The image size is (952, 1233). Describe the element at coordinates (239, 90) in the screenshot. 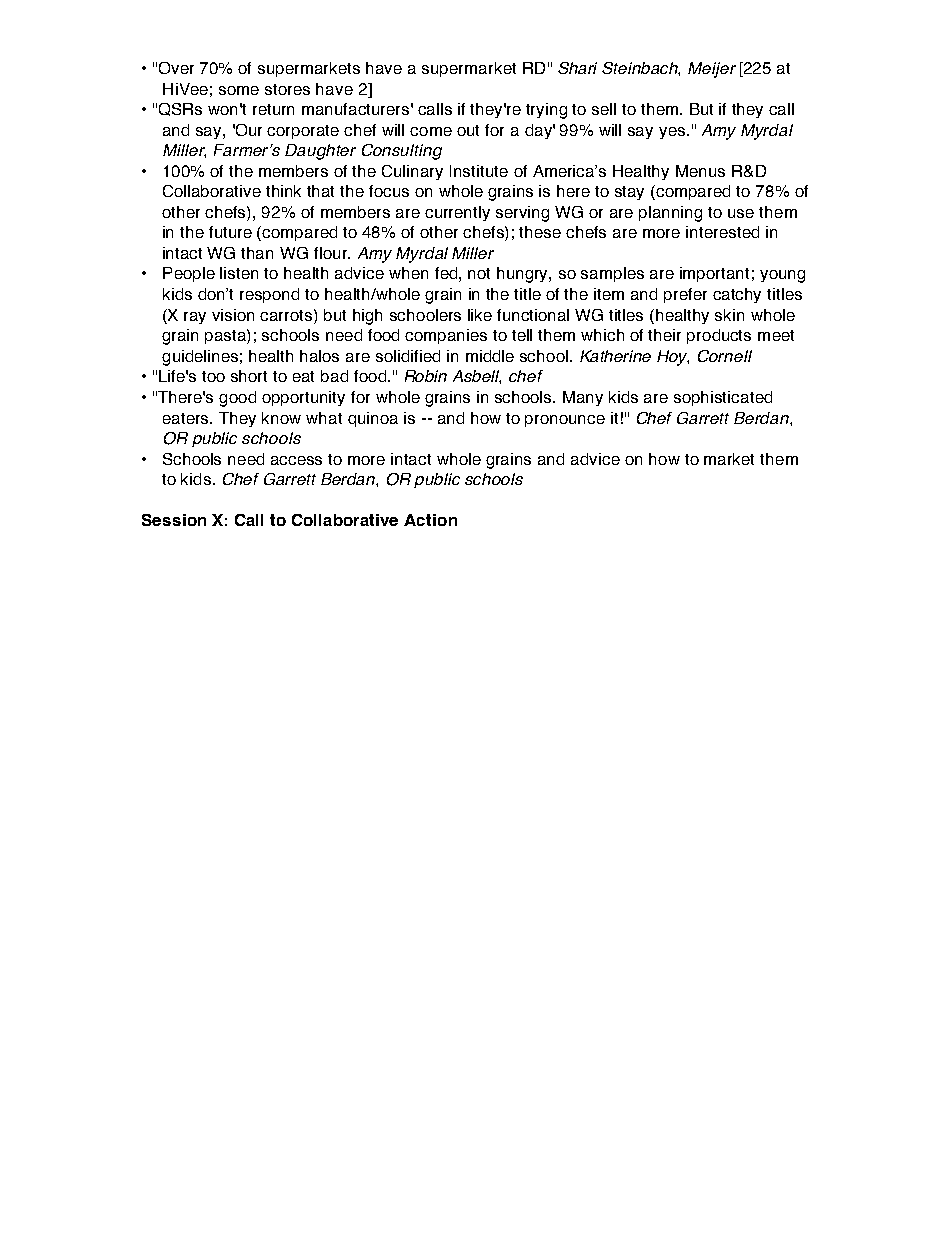

I see `some` at that location.
